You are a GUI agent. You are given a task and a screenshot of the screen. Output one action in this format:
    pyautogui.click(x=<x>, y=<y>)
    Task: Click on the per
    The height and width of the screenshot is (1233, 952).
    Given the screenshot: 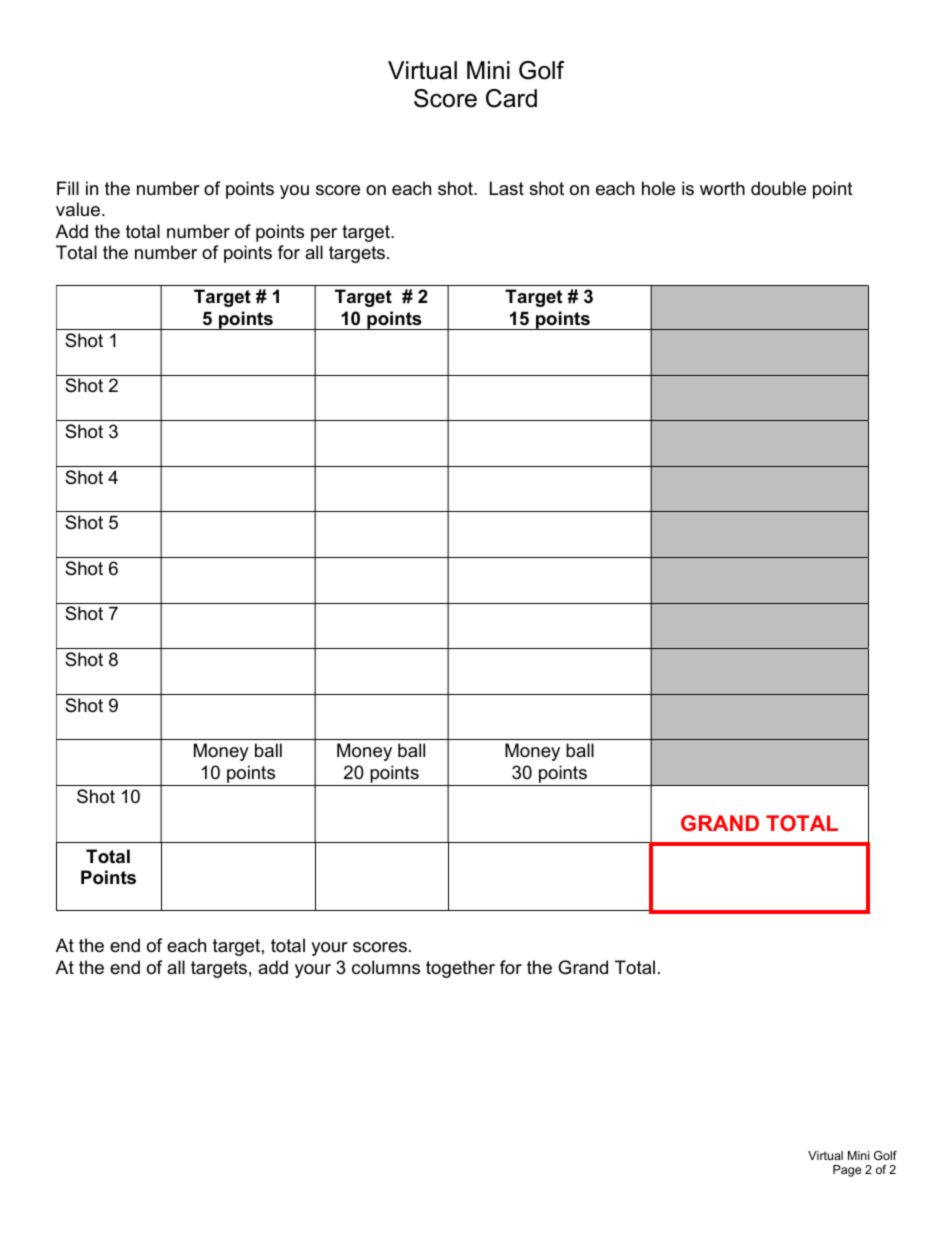 What is the action you would take?
    pyautogui.click(x=324, y=235)
